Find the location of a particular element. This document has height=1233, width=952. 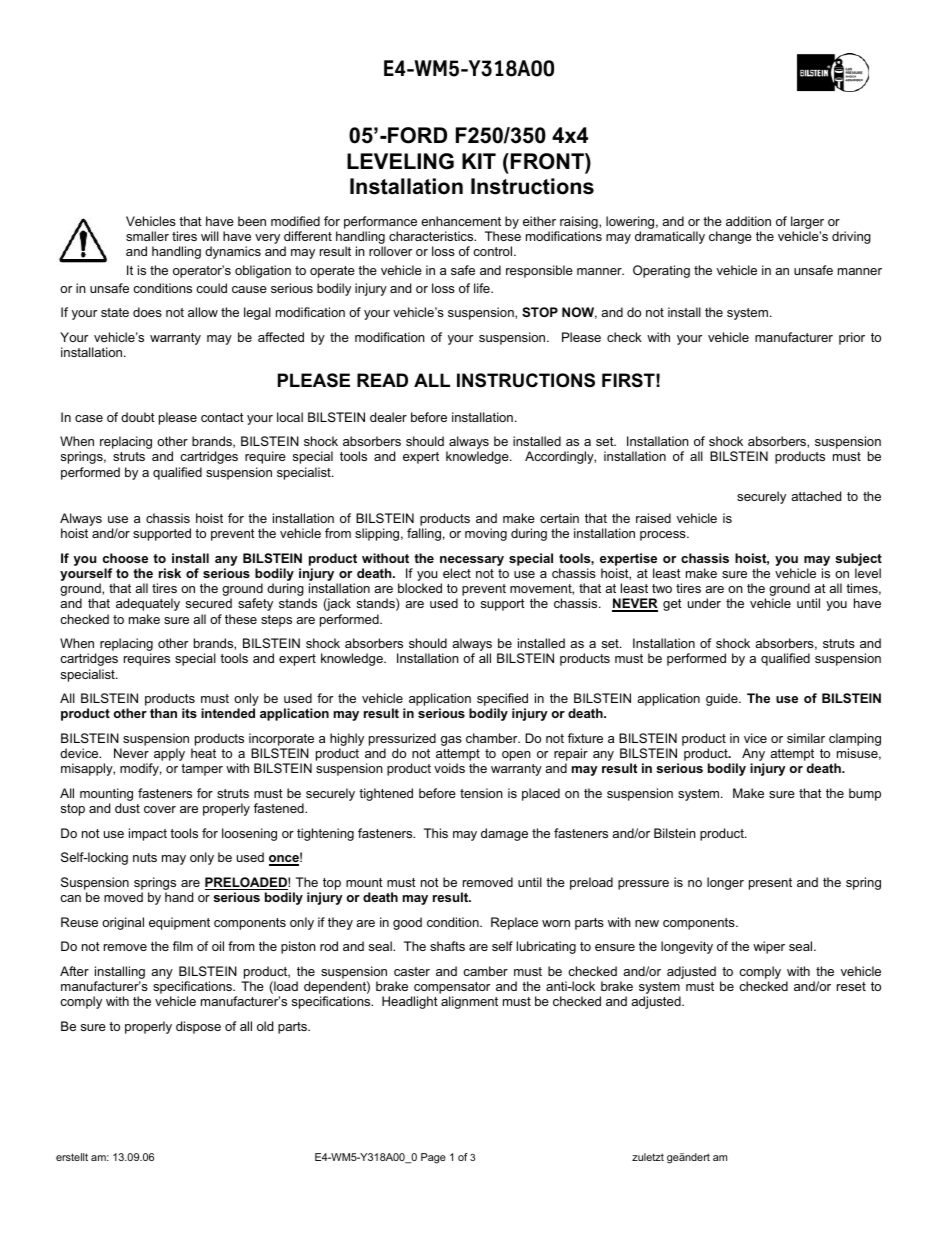

doubt is located at coordinates (138, 417).
